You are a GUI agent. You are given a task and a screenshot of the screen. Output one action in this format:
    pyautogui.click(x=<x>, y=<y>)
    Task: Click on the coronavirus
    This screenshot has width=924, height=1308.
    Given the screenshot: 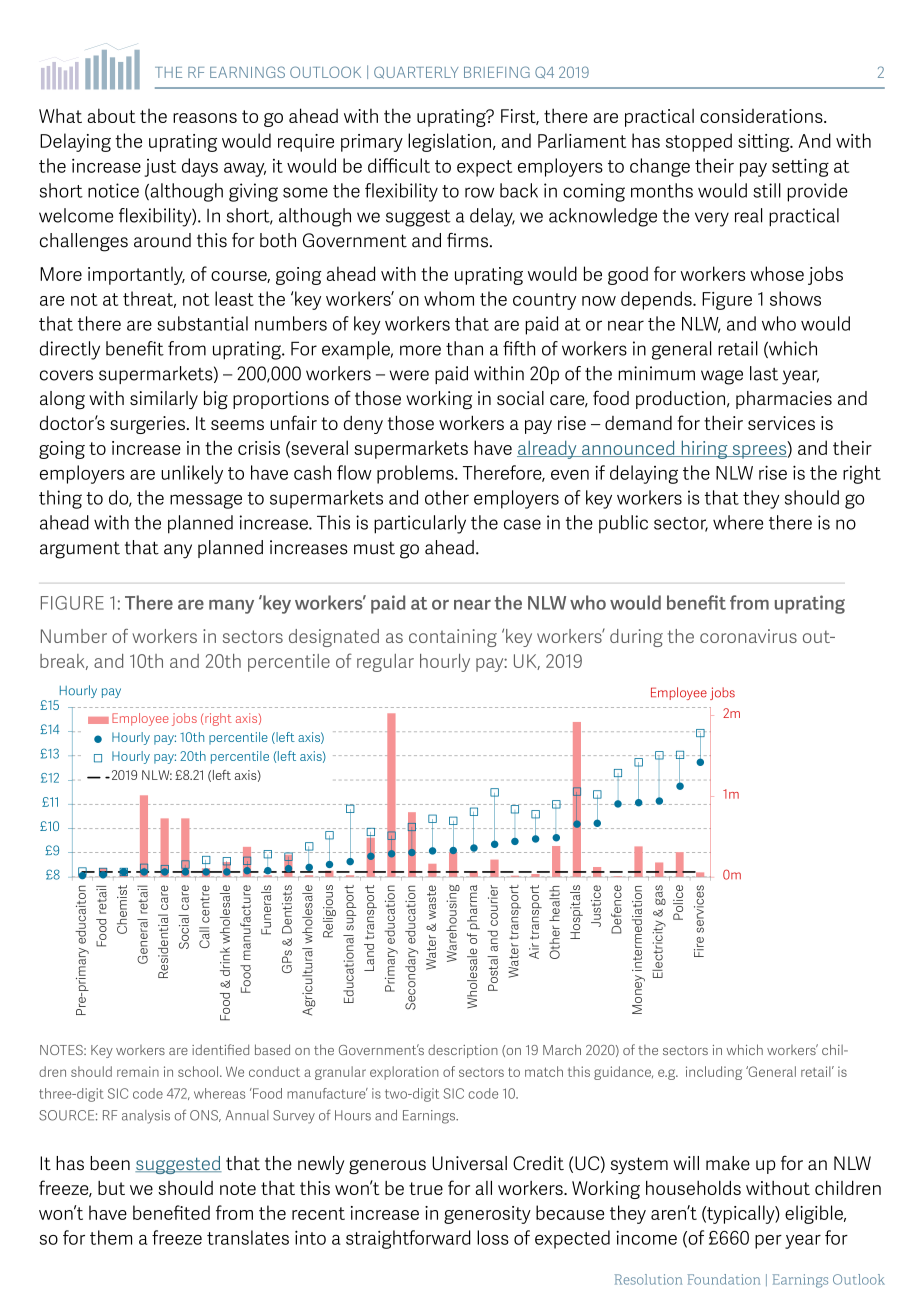 What is the action you would take?
    pyautogui.click(x=748, y=636)
